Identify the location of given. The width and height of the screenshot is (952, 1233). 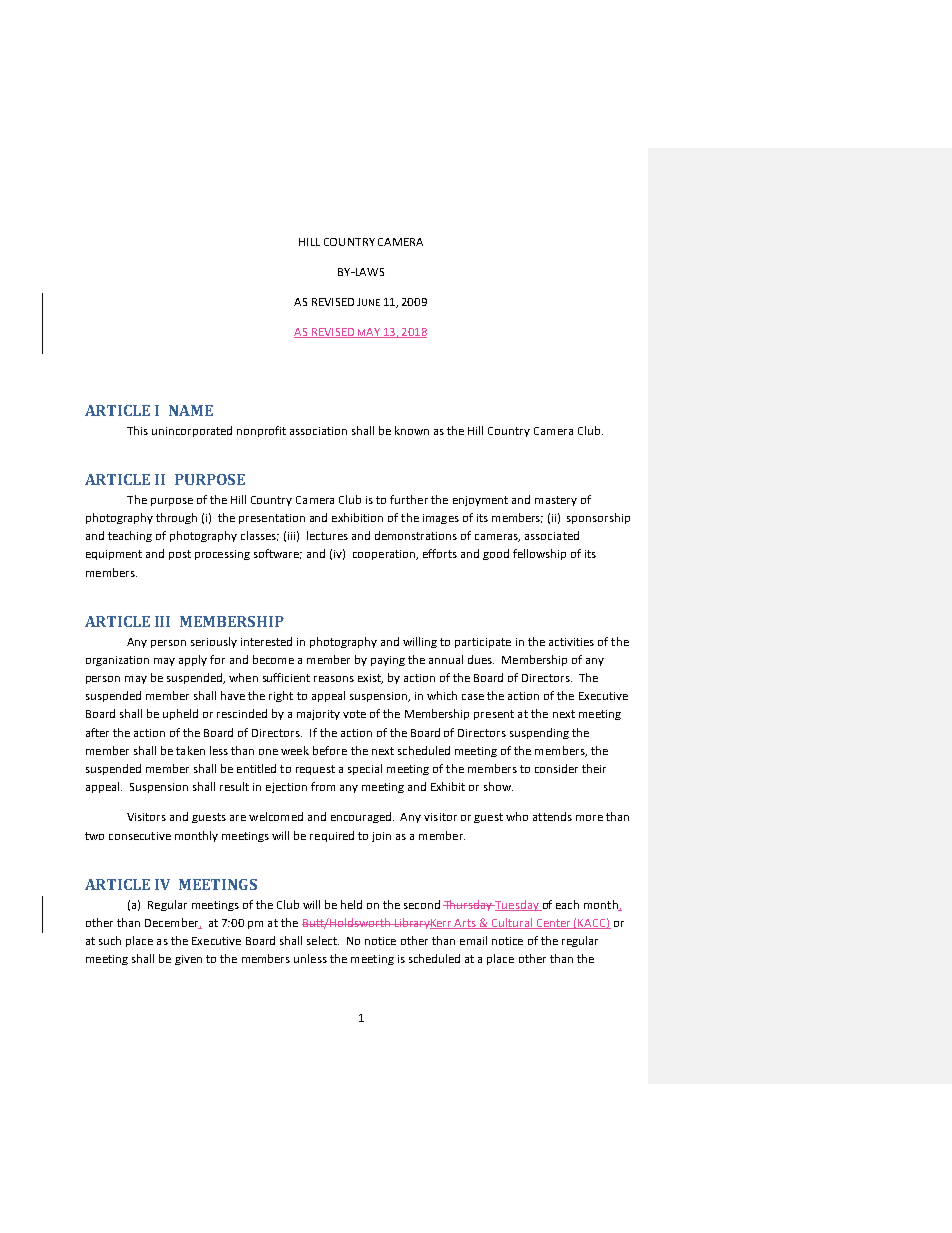
(188, 960).
